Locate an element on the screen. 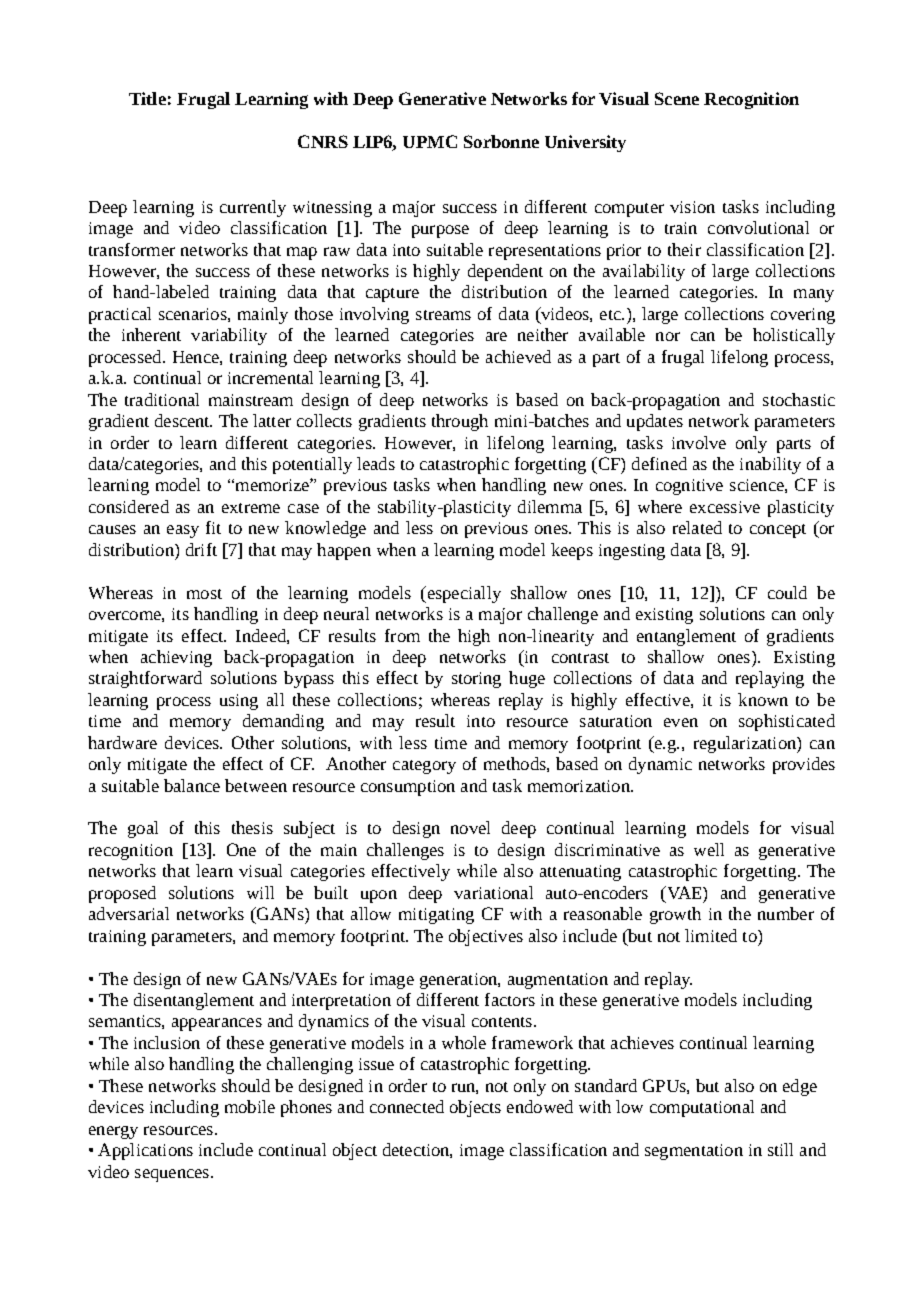 This screenshot has width=924, height=1308. UPMC is located at coordinates (430, 141).
